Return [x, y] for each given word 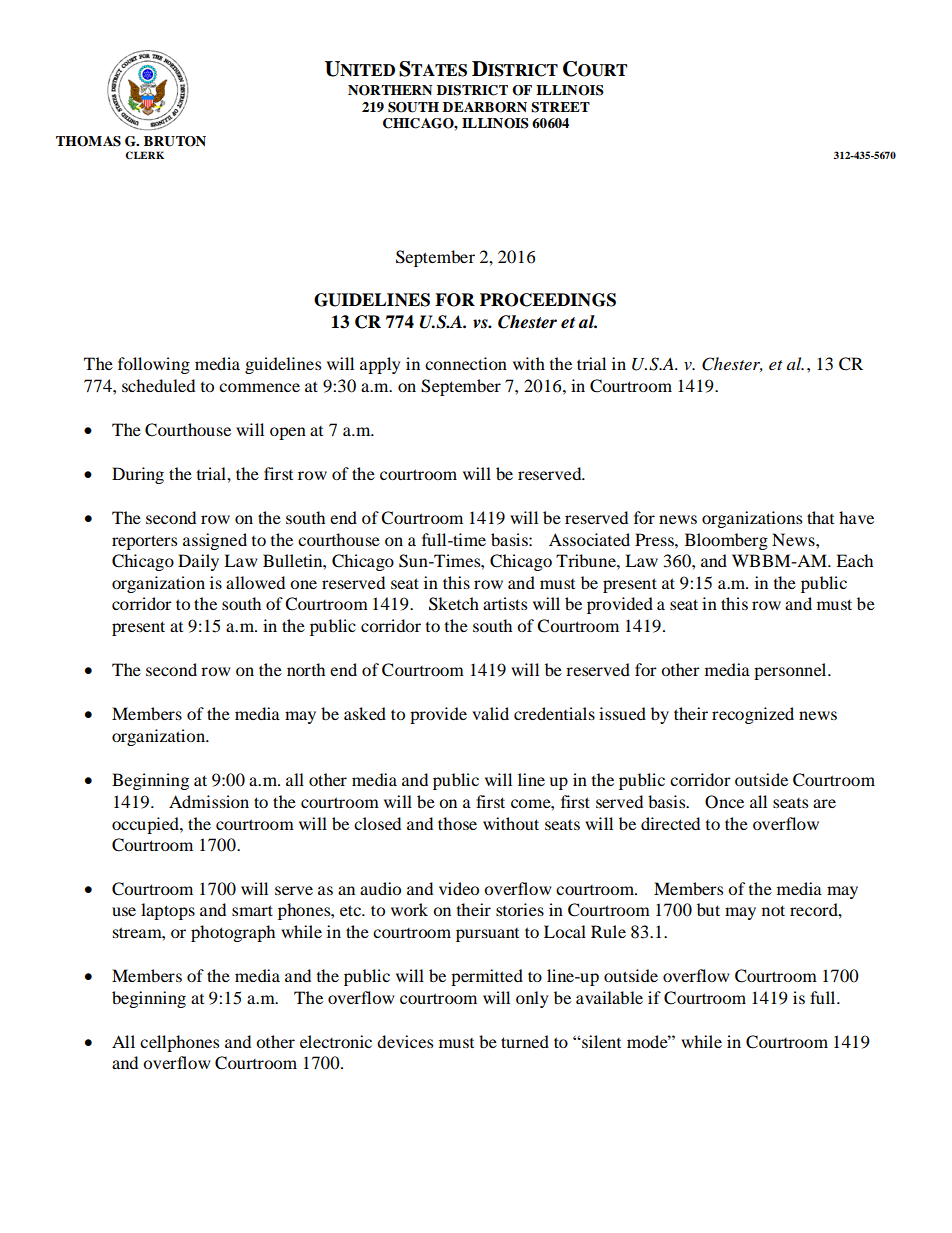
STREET [560, 107]
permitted [487, 977]
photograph [233, 933]
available [609, 997]
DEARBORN [485, 107]
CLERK [144, 155]
